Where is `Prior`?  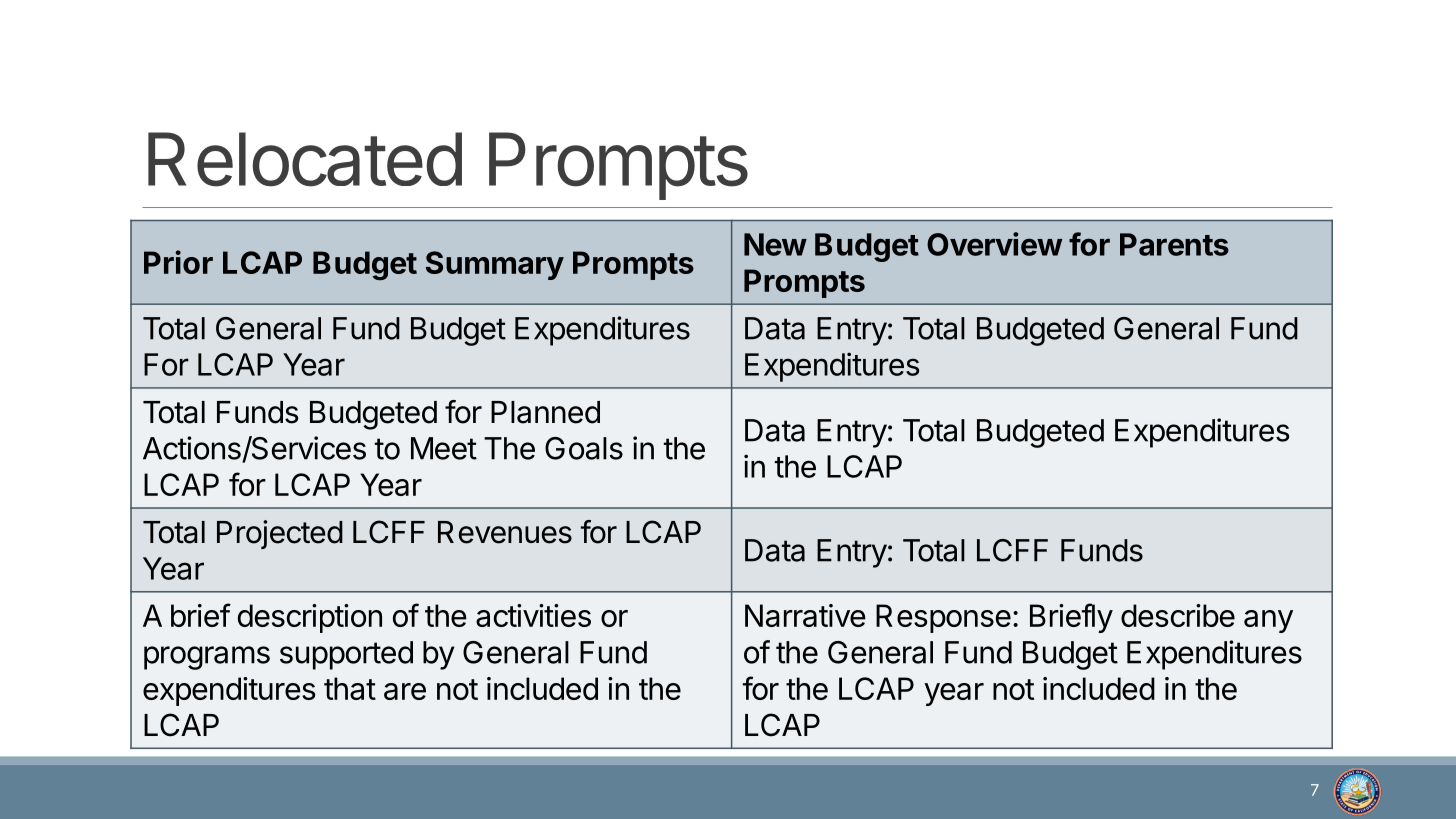 Prior is located at coordinates (178, 262).
